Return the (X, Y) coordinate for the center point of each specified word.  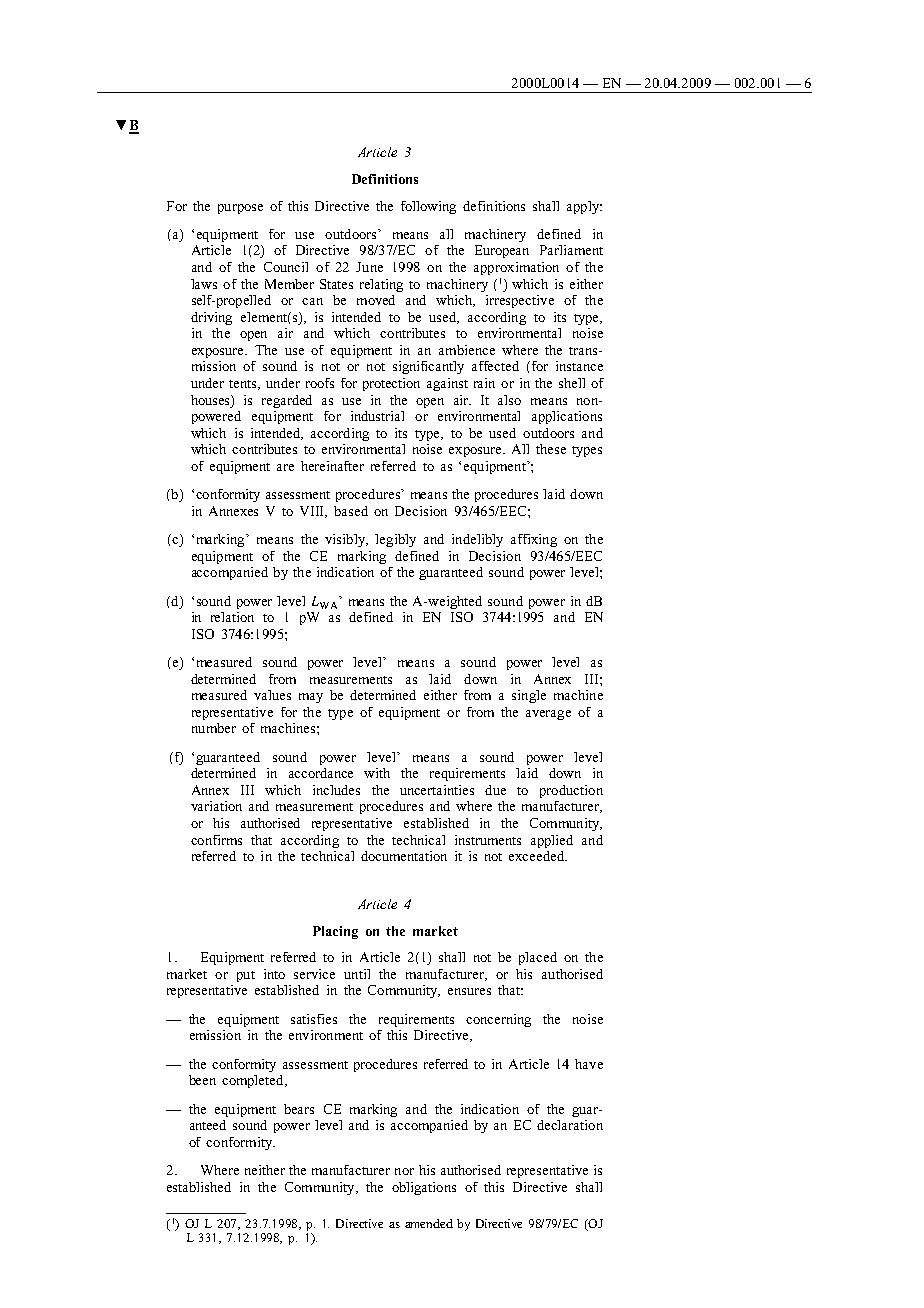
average (548, 715)
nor (404, 1171)
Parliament (571, 250)
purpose (240, 209)
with (377, 773)
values (272, 695)
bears (299, 1109)
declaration (570, 1125)
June (369, 267)
